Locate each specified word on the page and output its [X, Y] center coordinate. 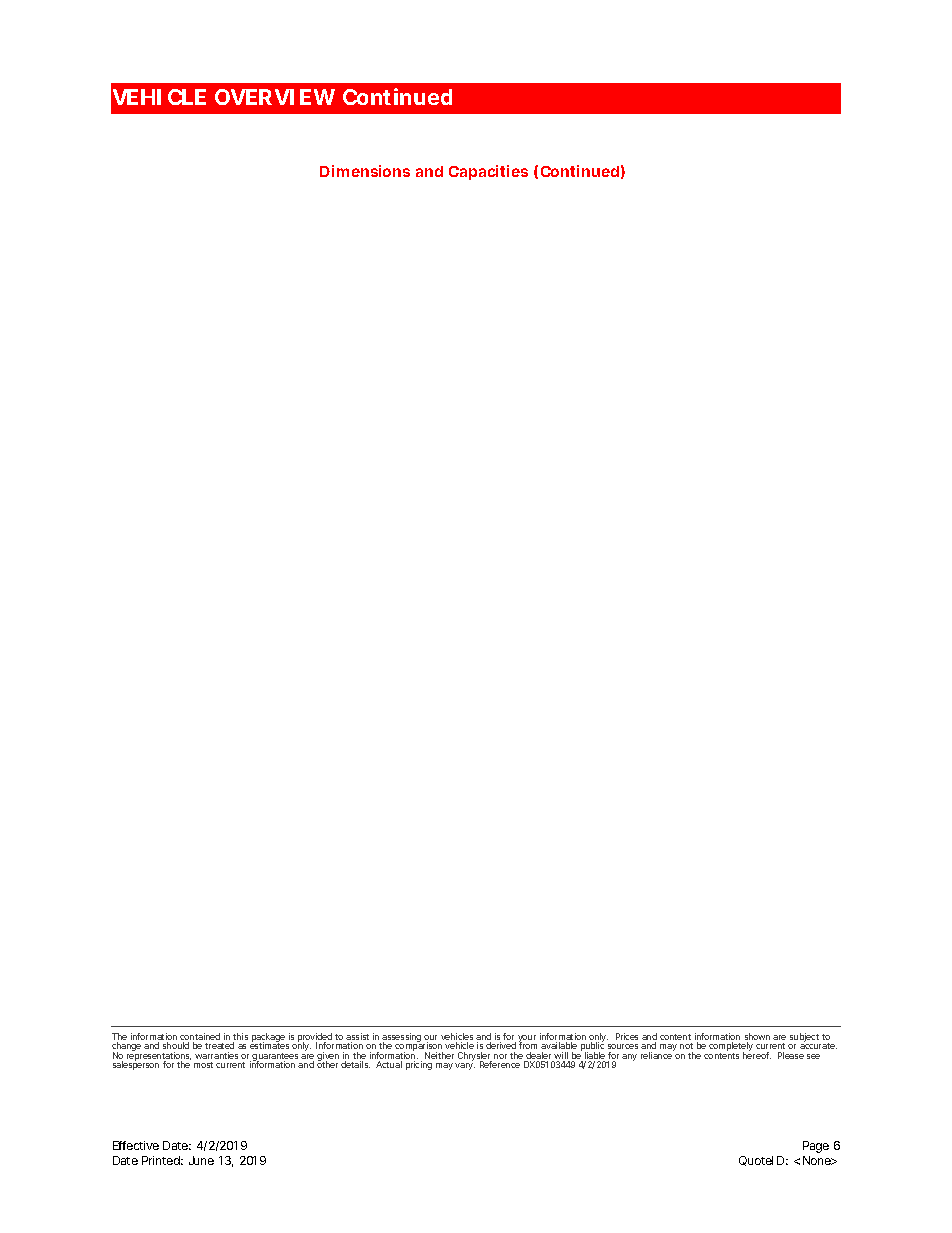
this [240, 1038]
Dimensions [365, 171]
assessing [402, 1039]
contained [200, 1038]
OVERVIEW [275, 97]
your [527, 1040]
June [201, 1160]
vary [465, 1066]
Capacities [488, 172]
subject [805, 1039]
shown [757, 1038]
